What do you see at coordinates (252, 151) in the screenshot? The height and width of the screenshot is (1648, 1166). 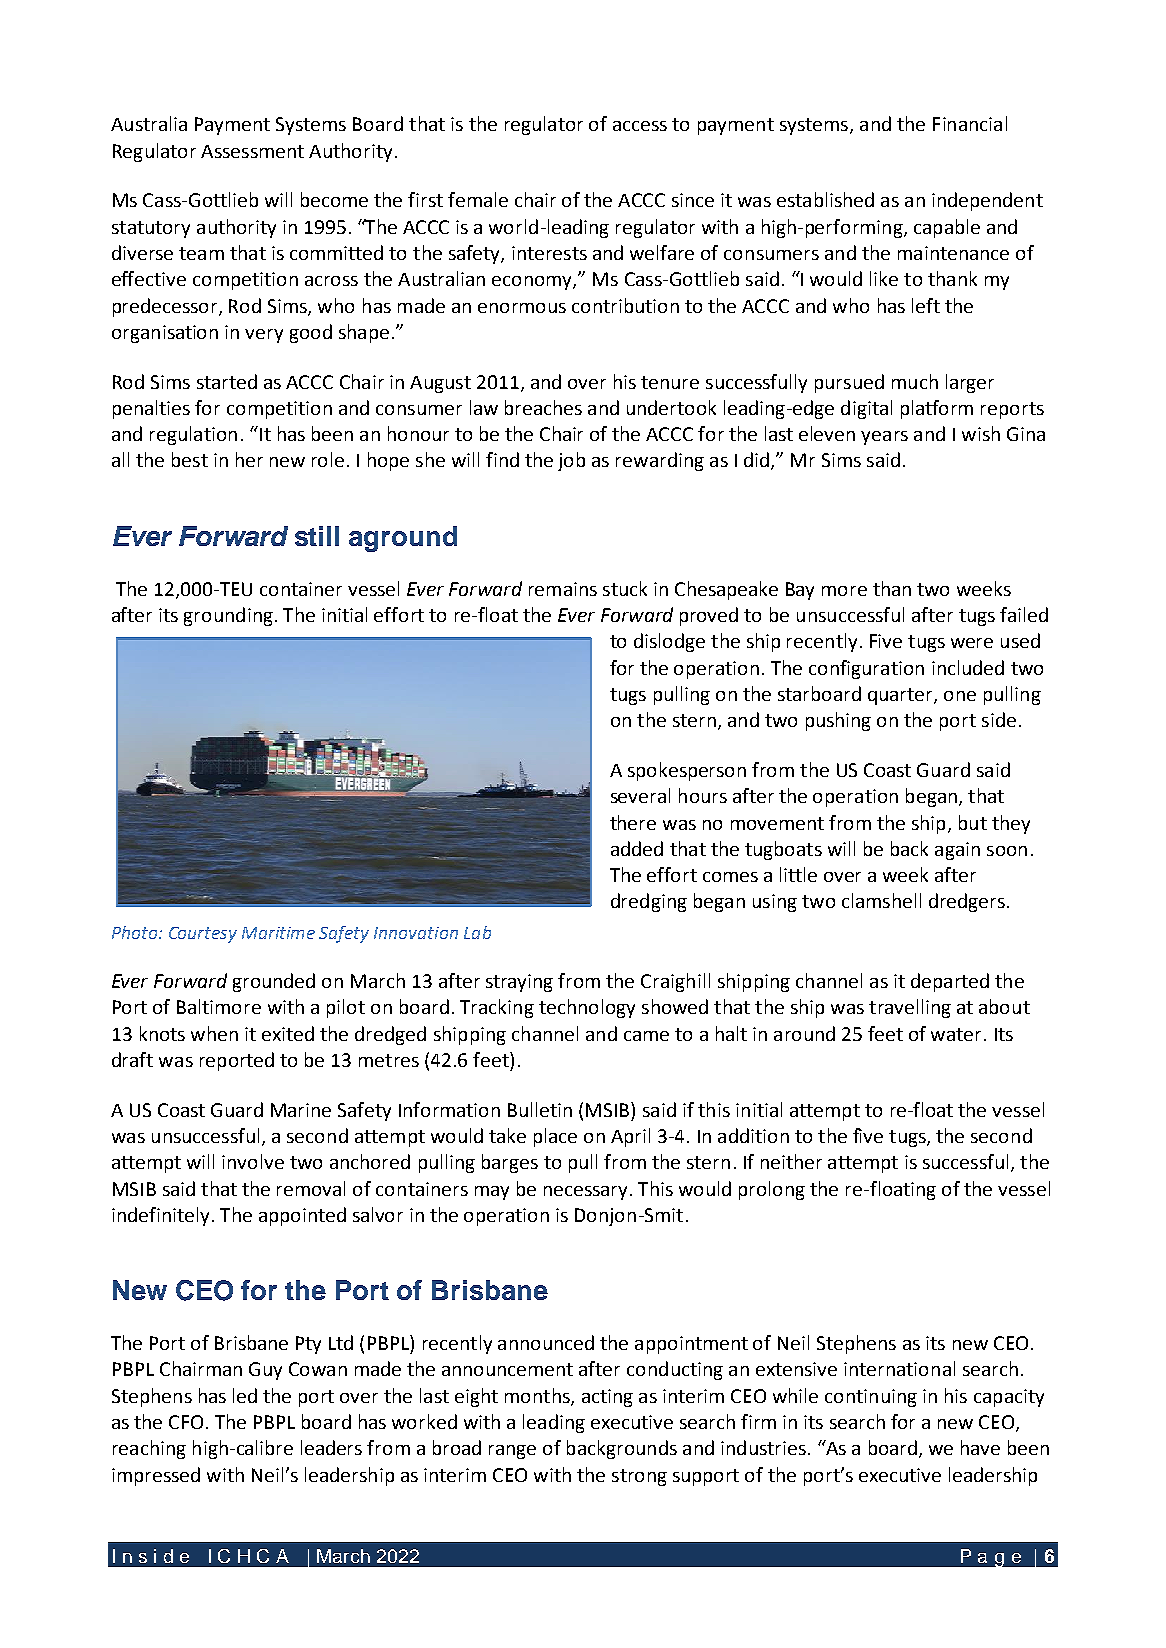 I see `Assessment` at bounding box center [252, 151].
